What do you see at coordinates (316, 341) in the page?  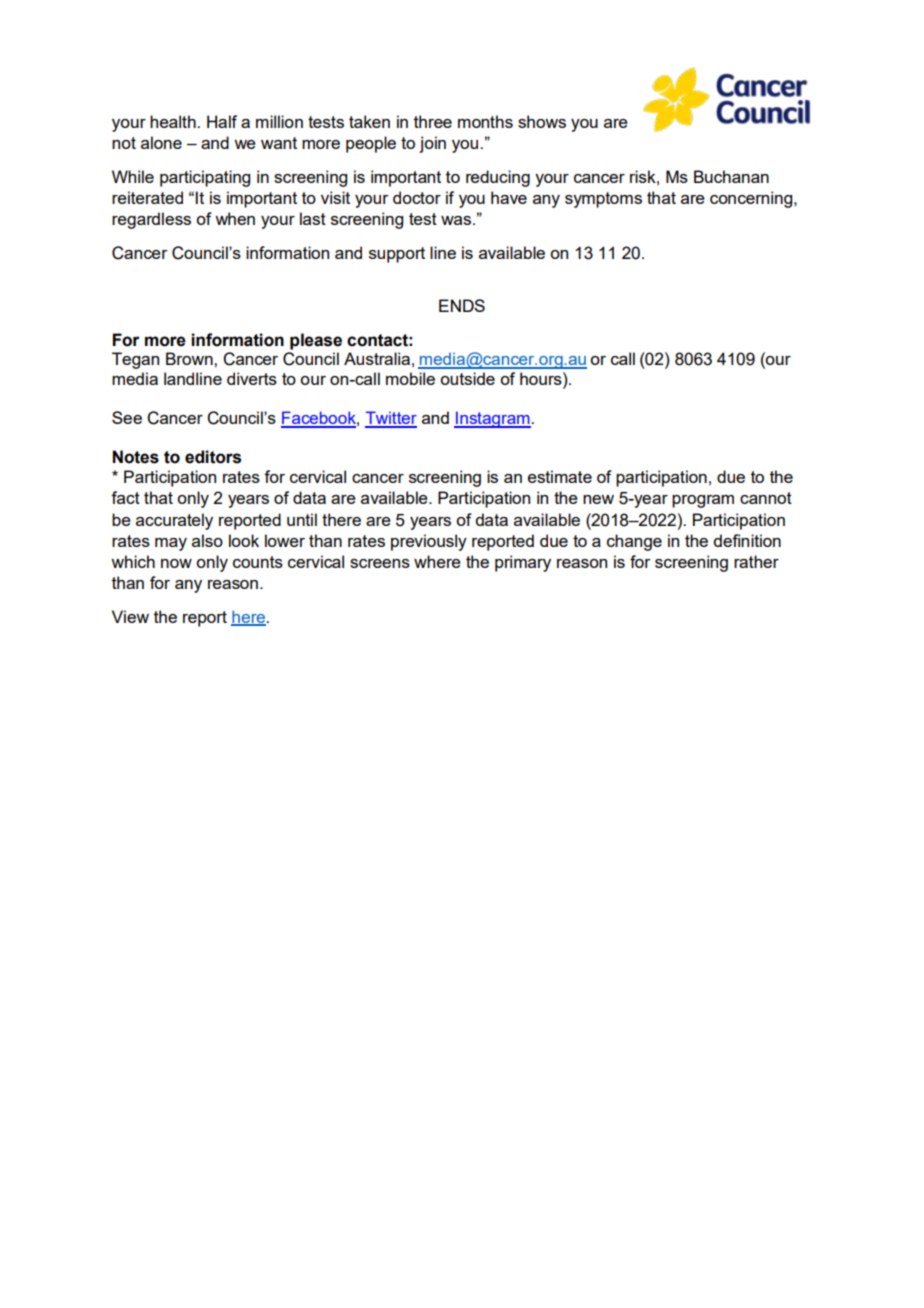 I see `please` at bounding box center [316, 341].
